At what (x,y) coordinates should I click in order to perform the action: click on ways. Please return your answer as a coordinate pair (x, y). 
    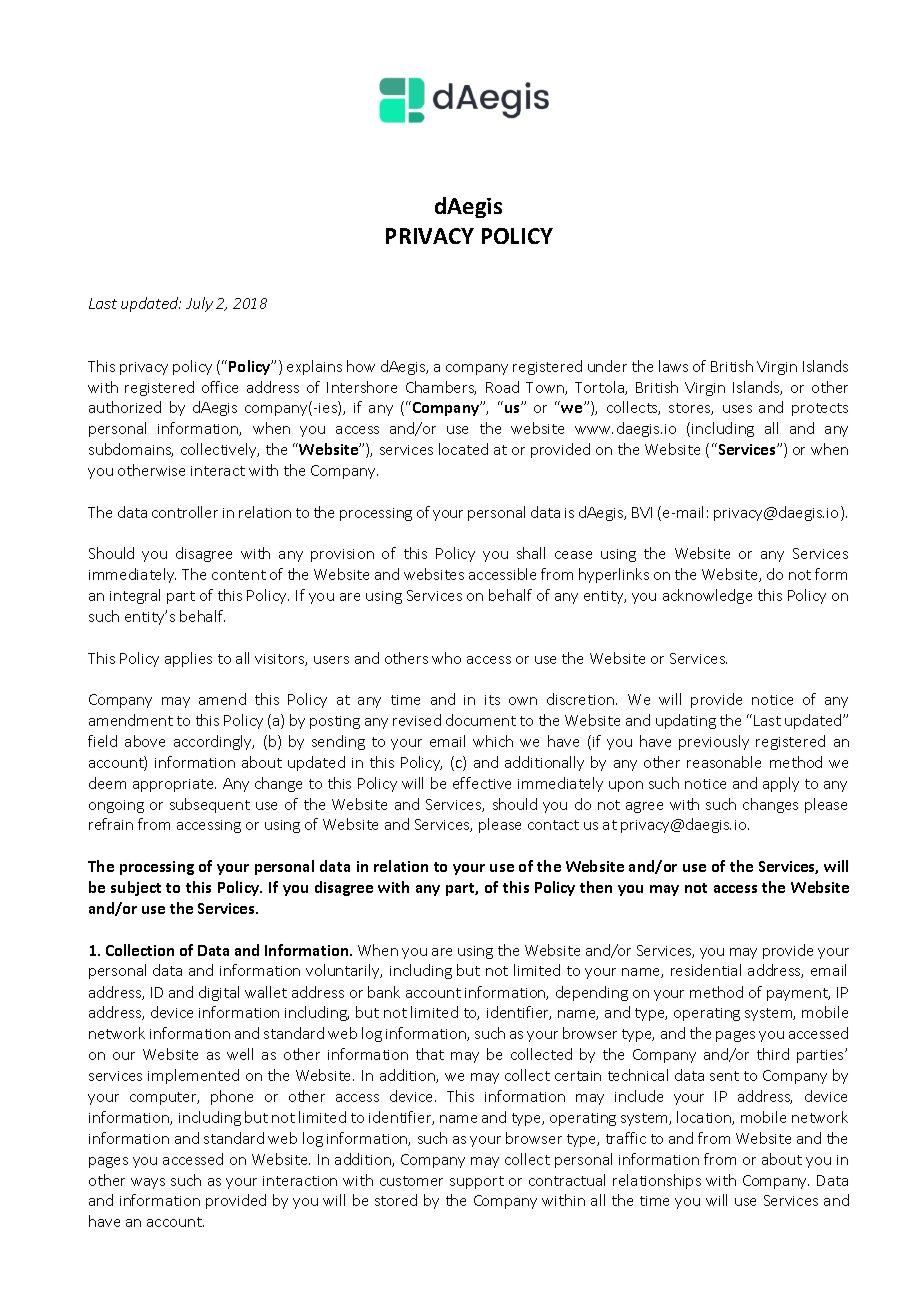
    Looking at the image, I should click on (148, 1183).
